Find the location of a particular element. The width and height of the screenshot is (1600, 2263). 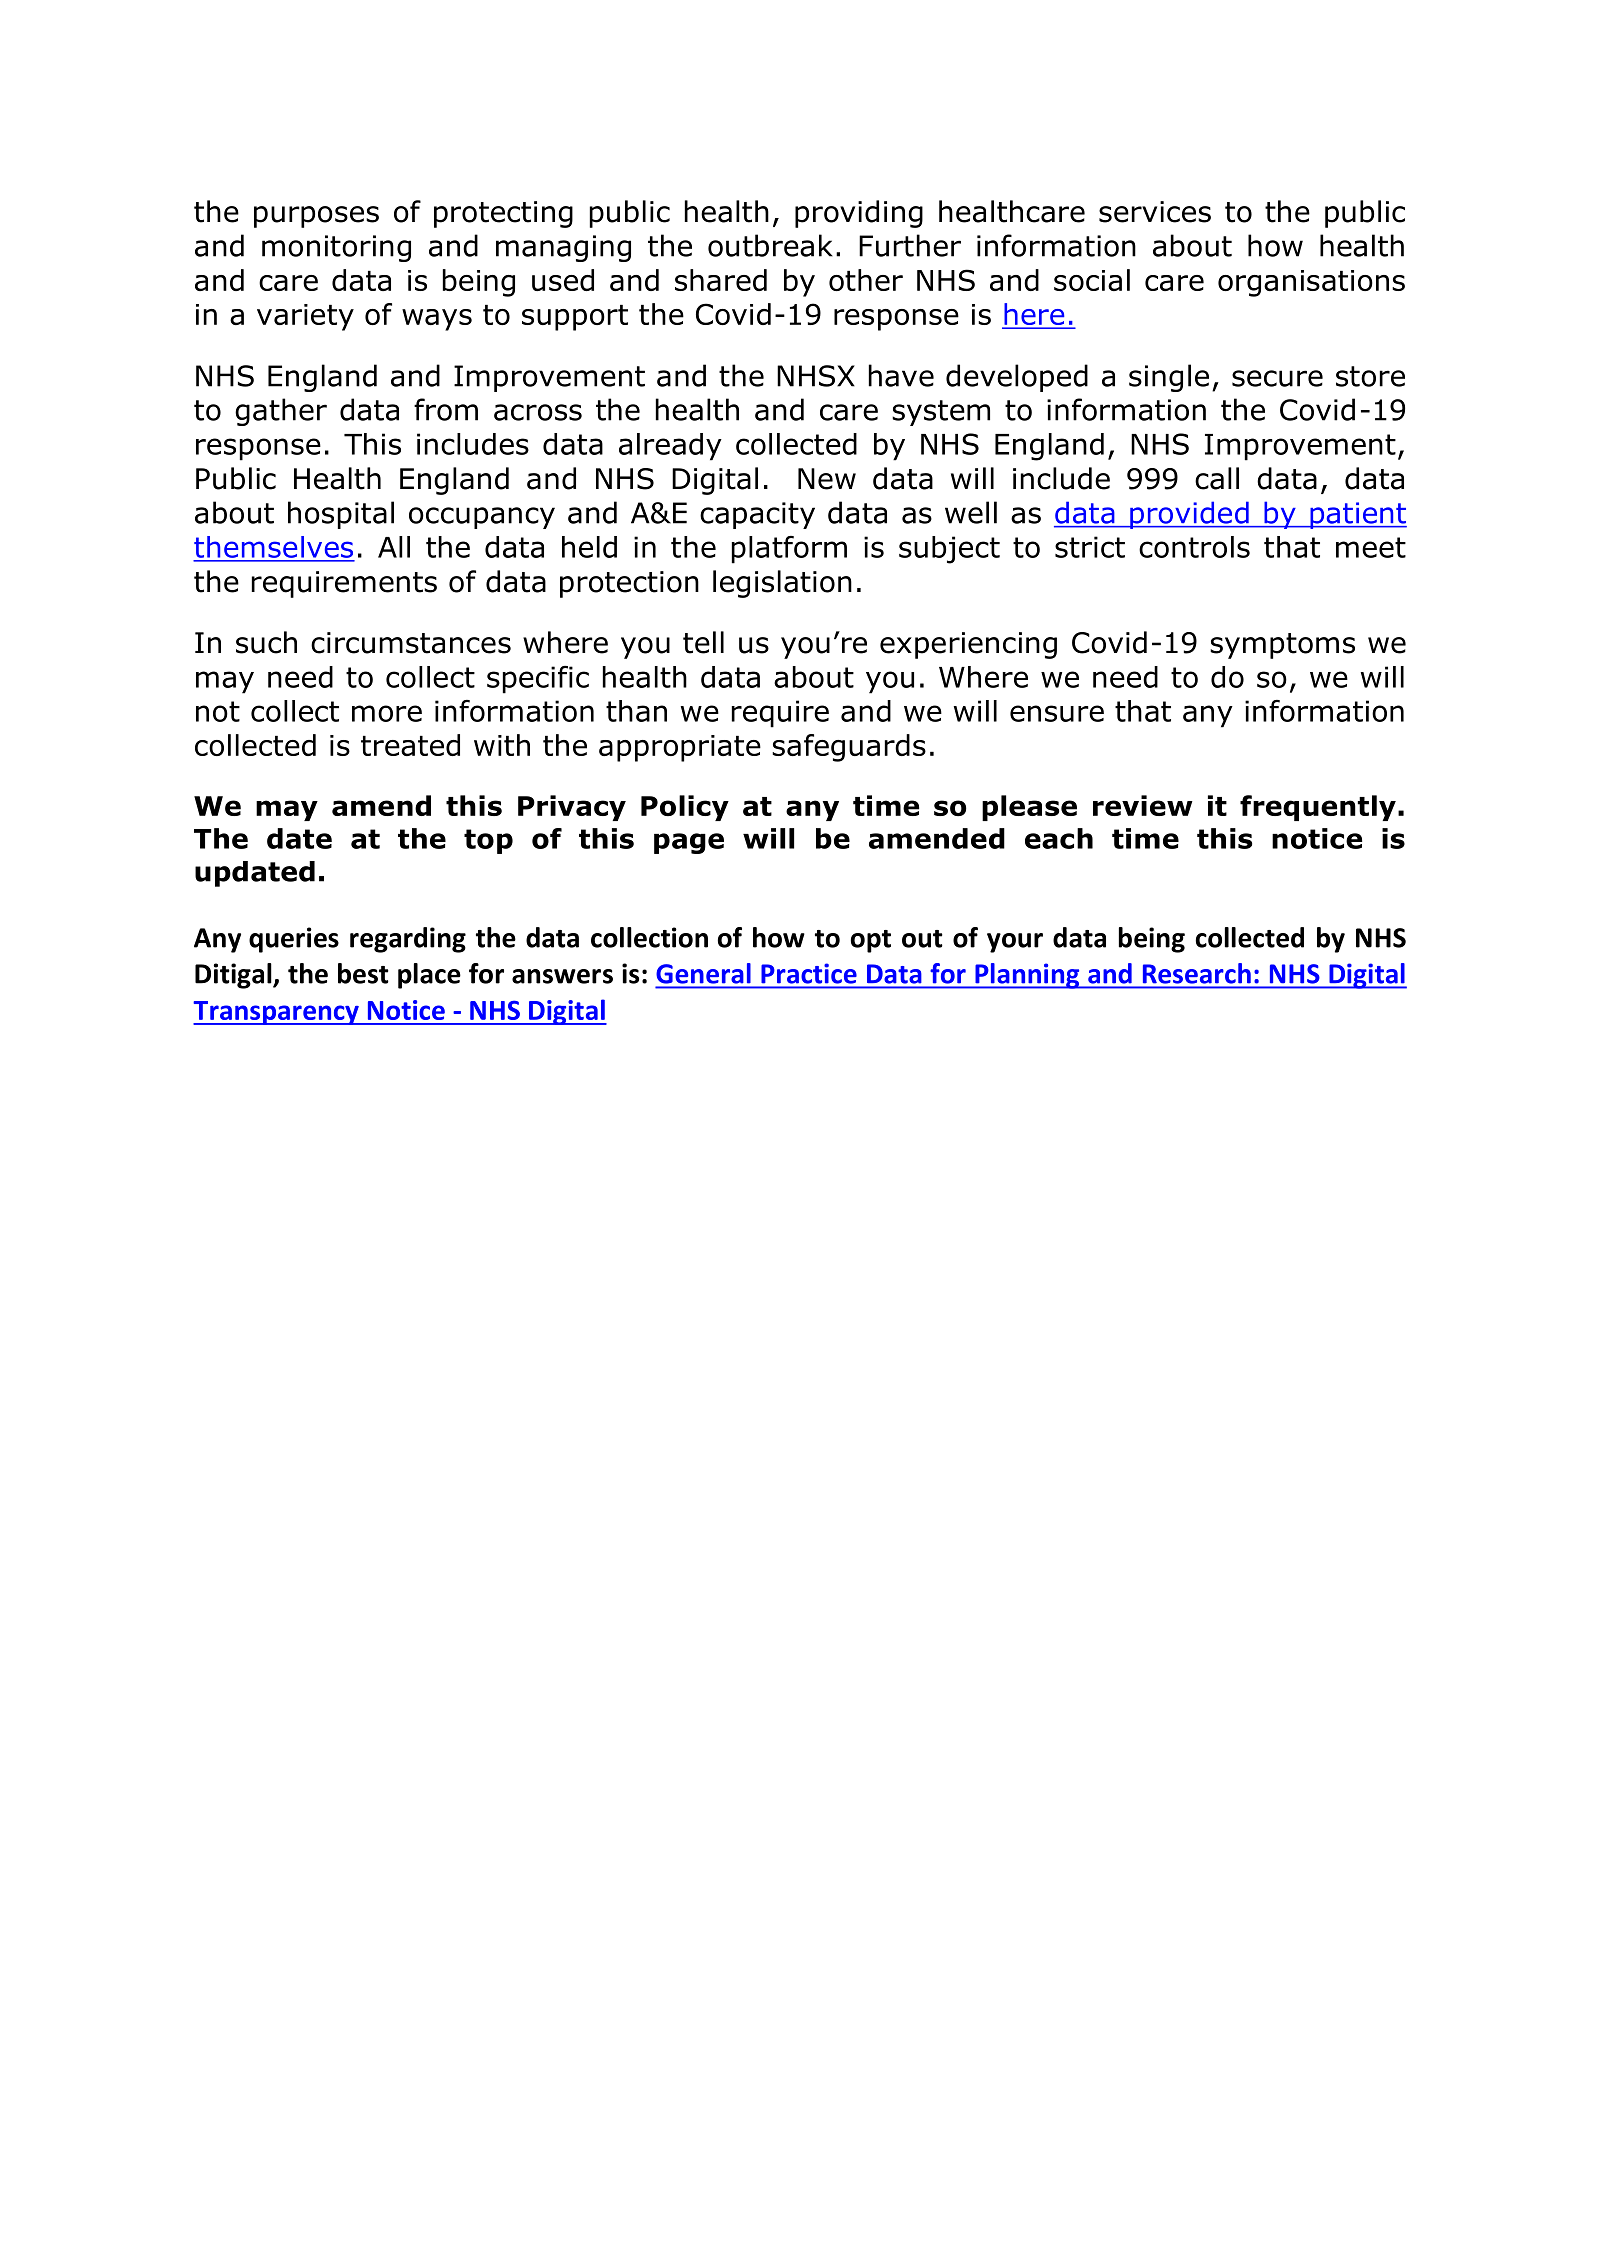

services is located at coordinates (1155, 212).
